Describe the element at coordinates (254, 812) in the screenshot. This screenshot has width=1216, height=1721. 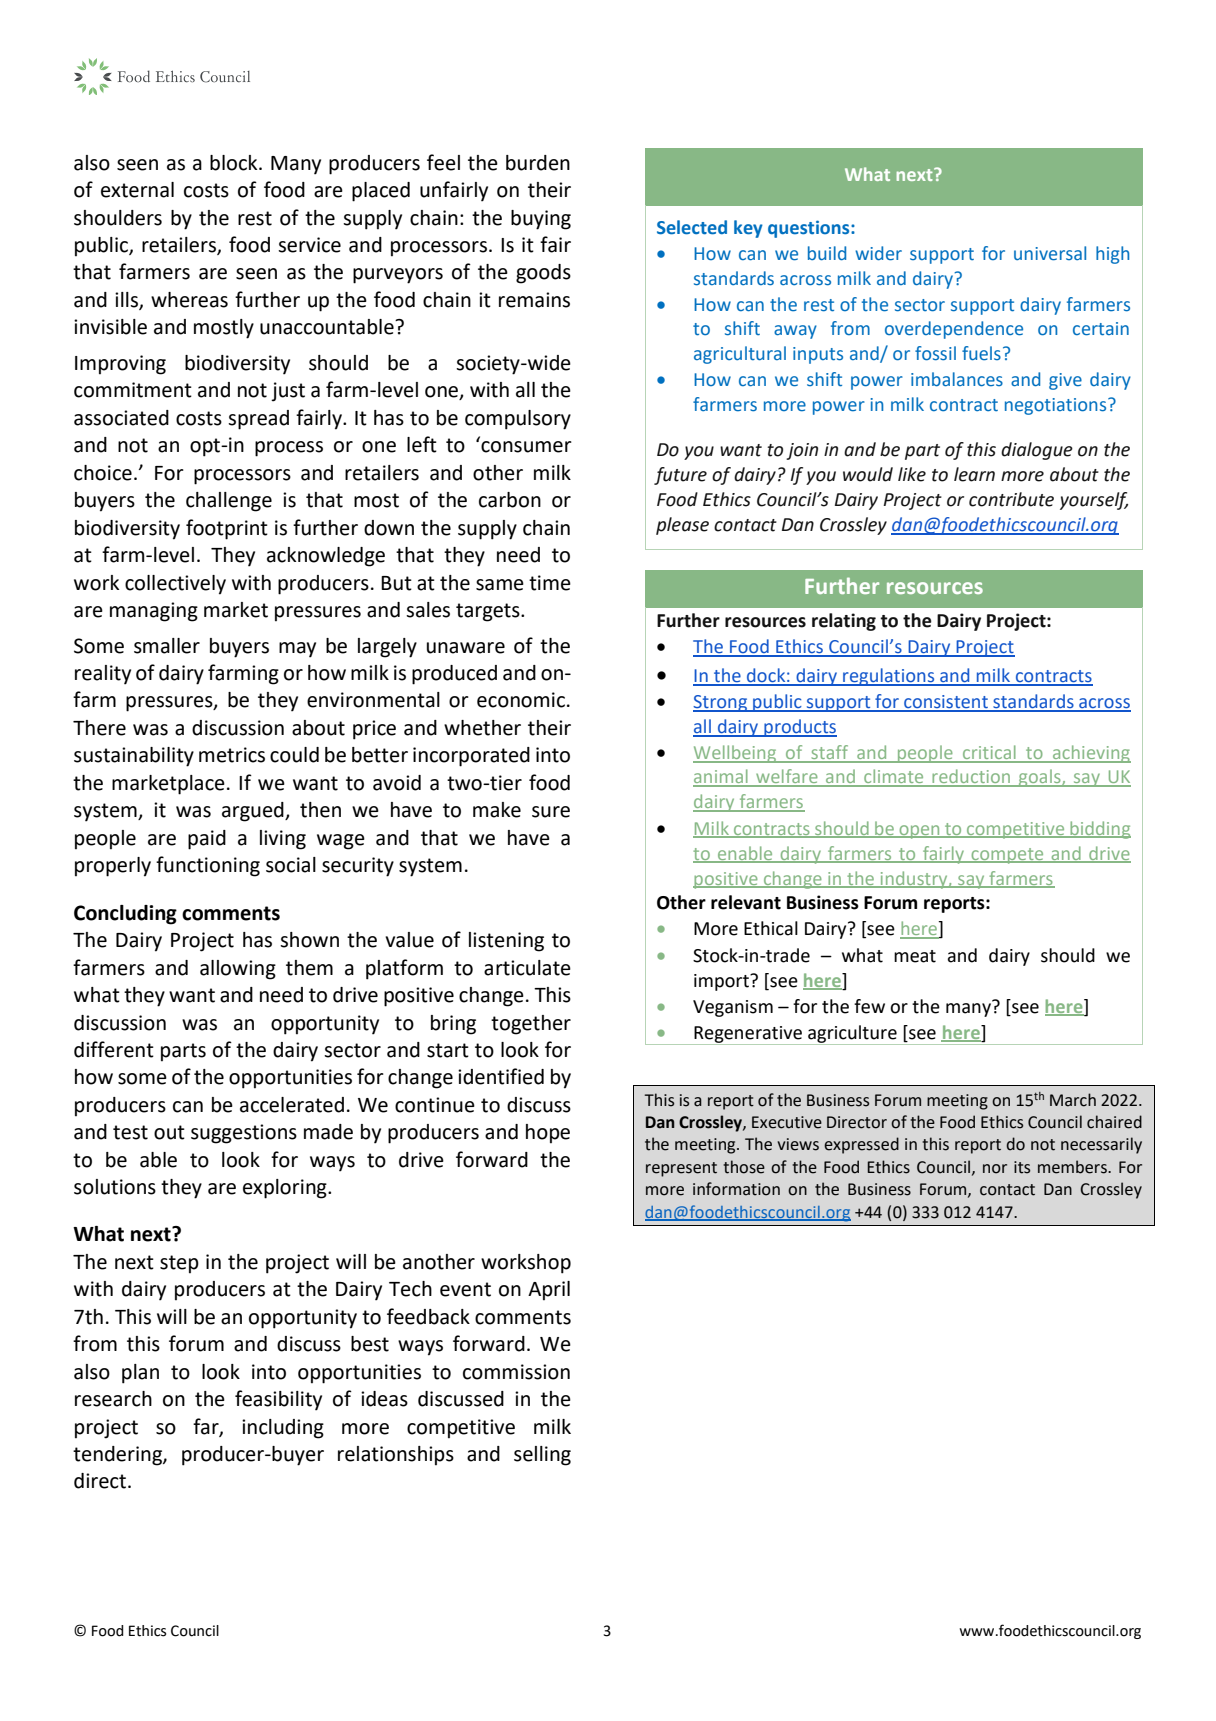
I see `argued` at that location.
